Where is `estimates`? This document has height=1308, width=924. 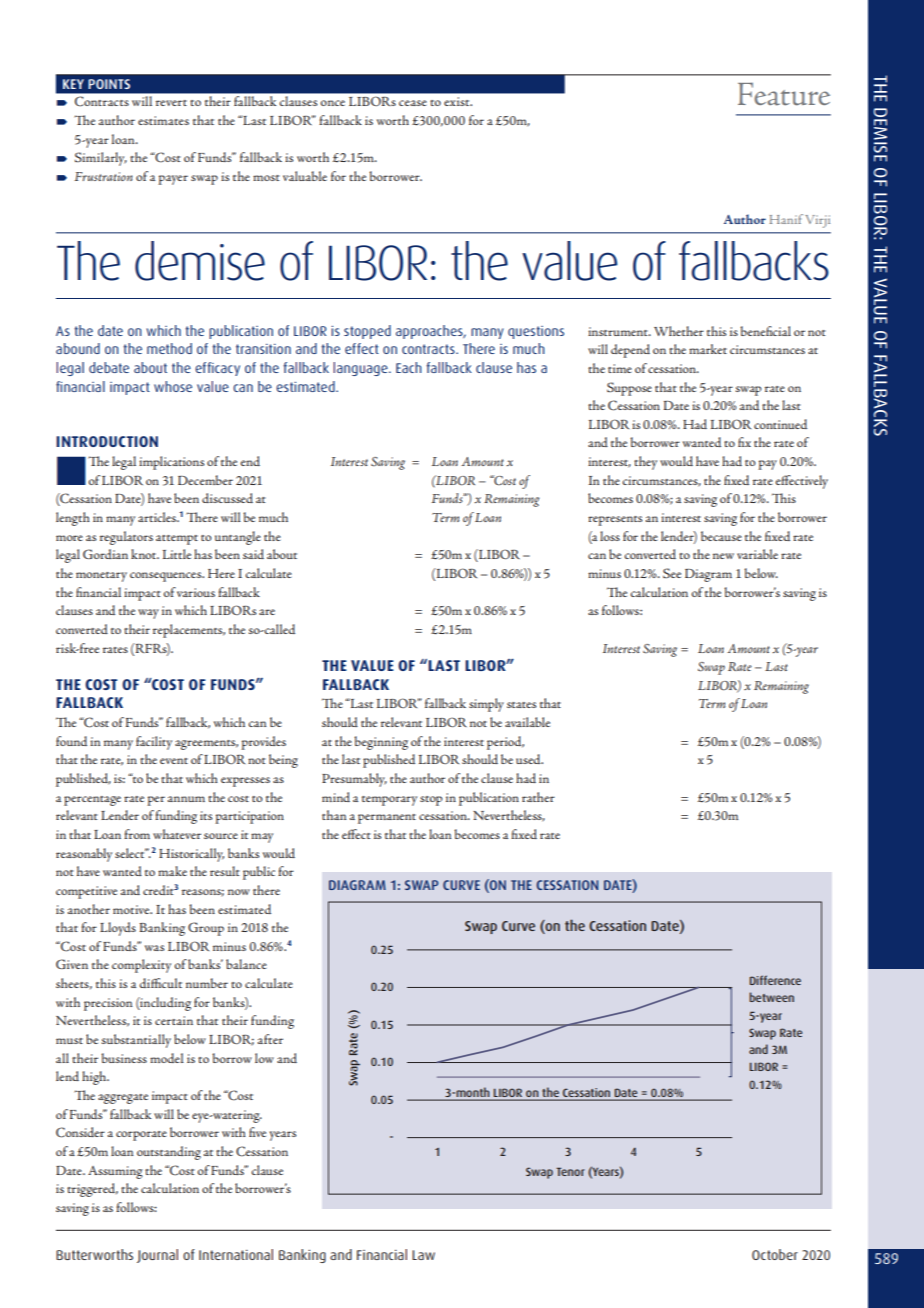 estimates is located at coordinates (163, 120).
